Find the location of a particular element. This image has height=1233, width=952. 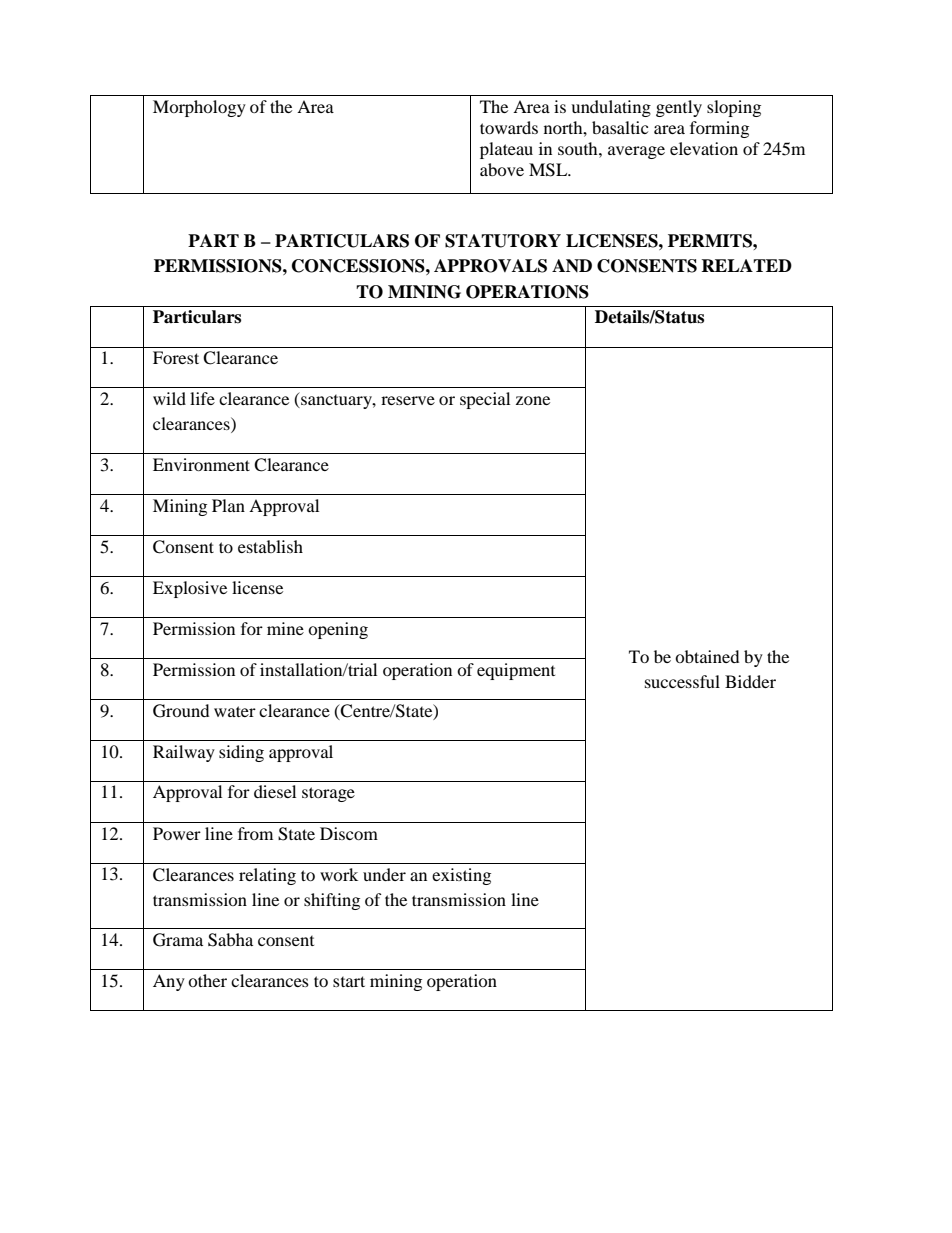

towards is located at coordinates (509, 127).
